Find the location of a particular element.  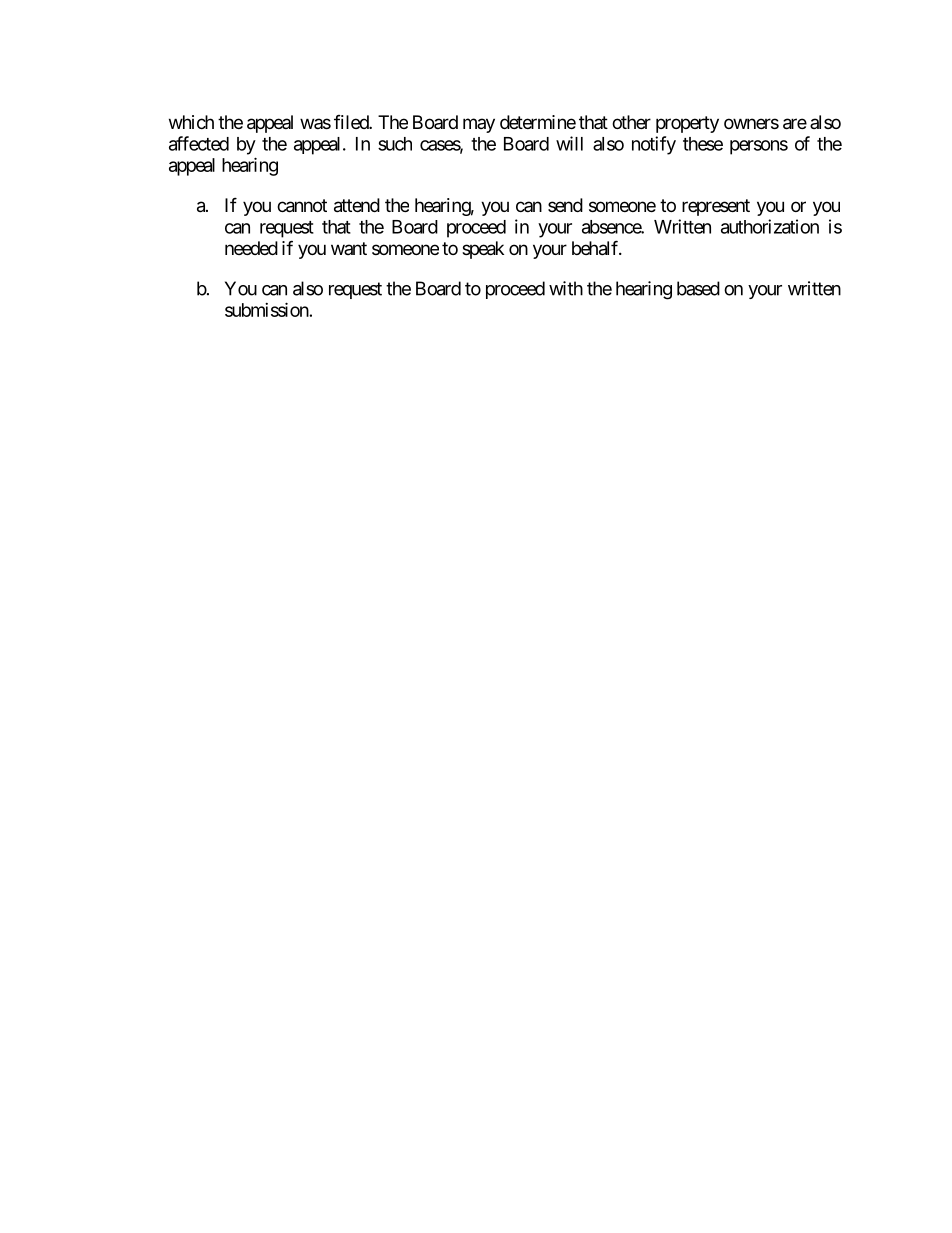

which is located at coordinates (191, 122).
